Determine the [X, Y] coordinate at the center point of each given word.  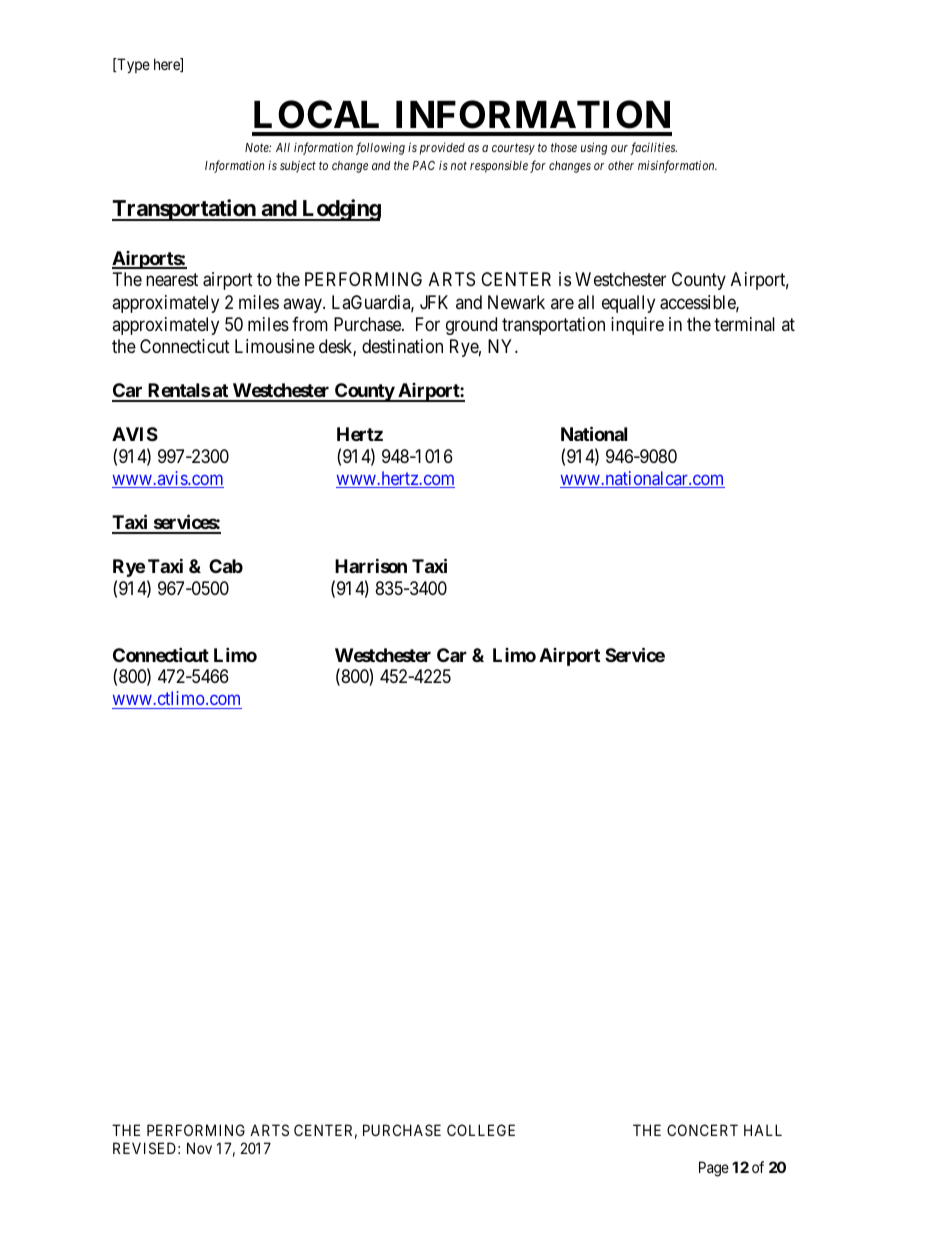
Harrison [371, 566]
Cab [226, 566]
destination [402, 346]
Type [132, 65]
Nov [199, 1148]
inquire [637, 326]
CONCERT [702, 1130]
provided [442, 148]
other [621, 165]
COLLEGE [481, 1130]
